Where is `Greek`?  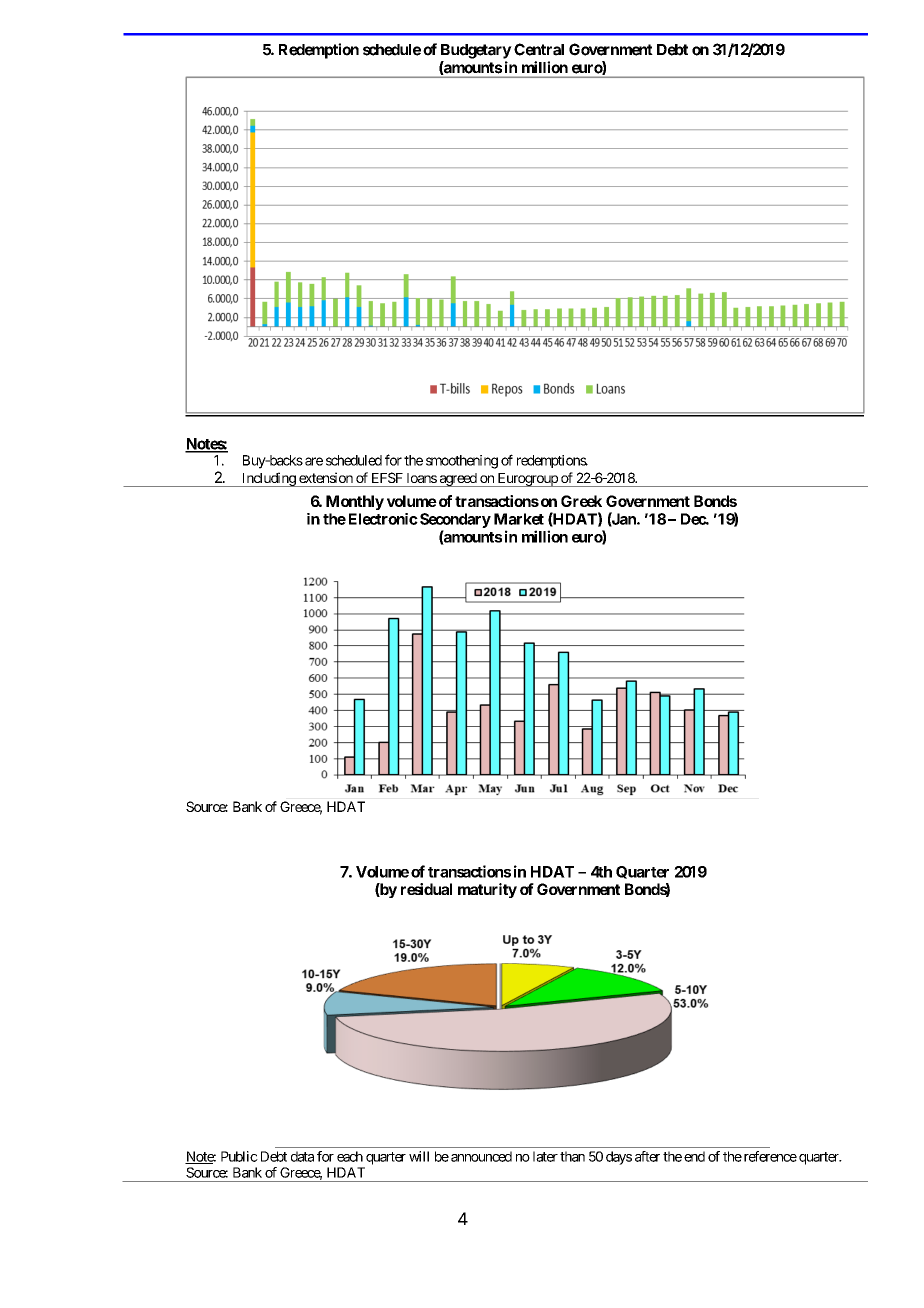
Greek is located at coordinates (581, 501).
